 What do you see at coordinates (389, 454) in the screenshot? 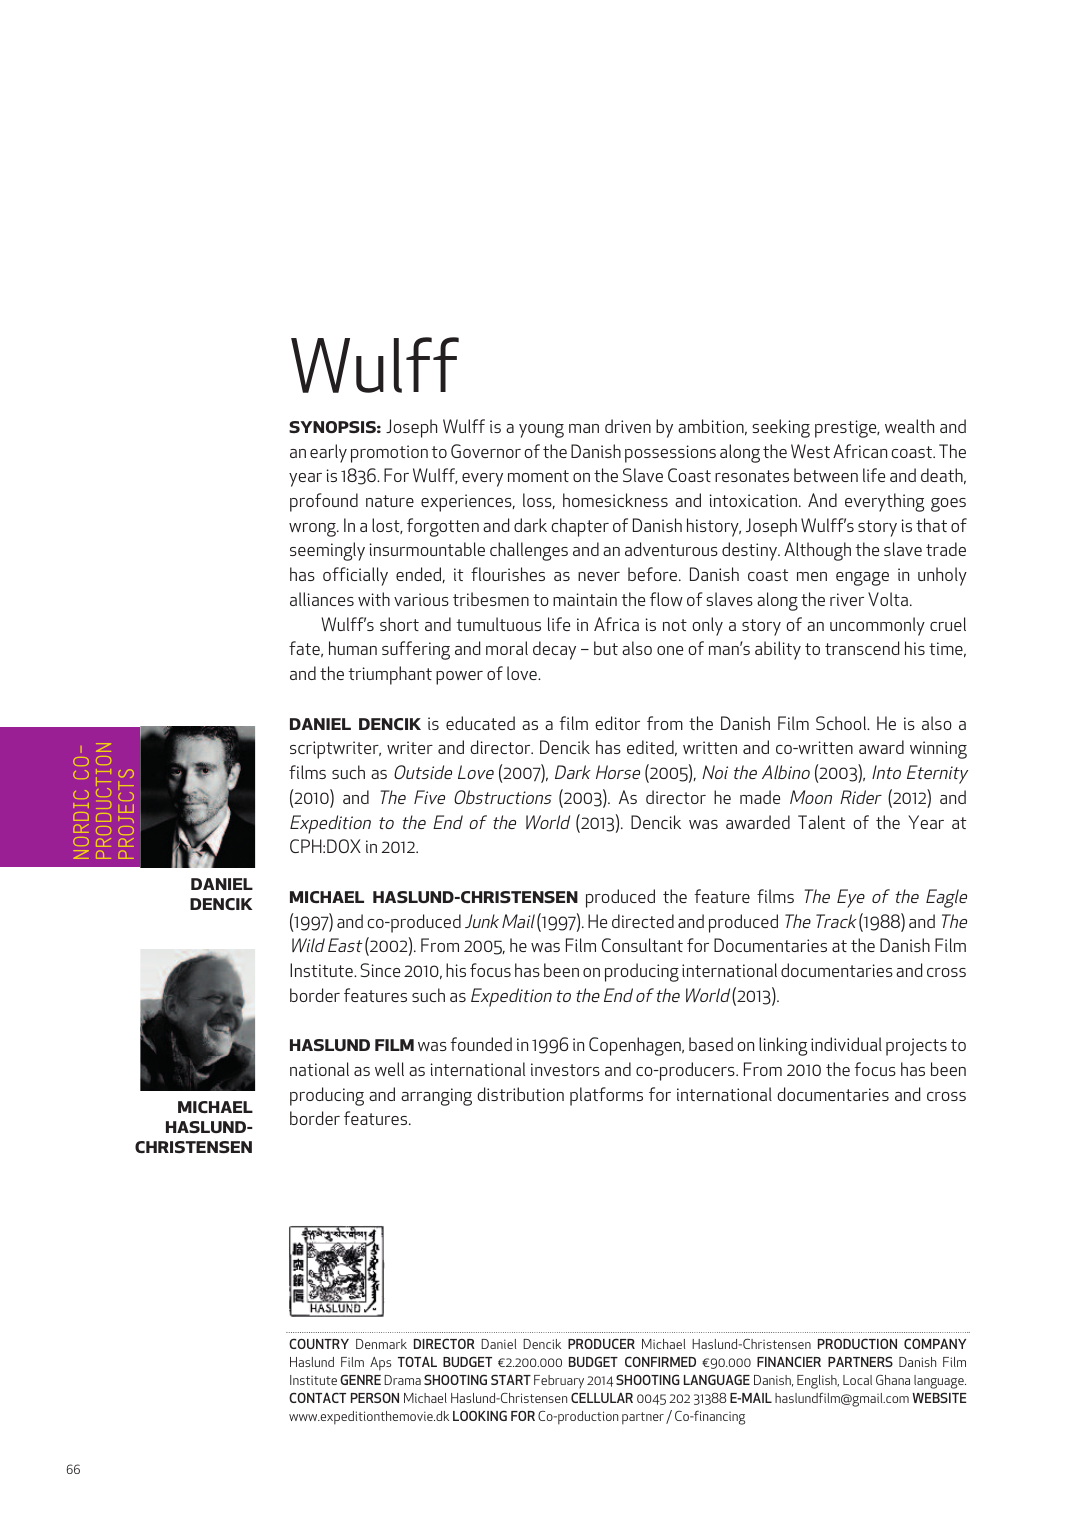
I see `promotion` at bounding box center [389, 454].
